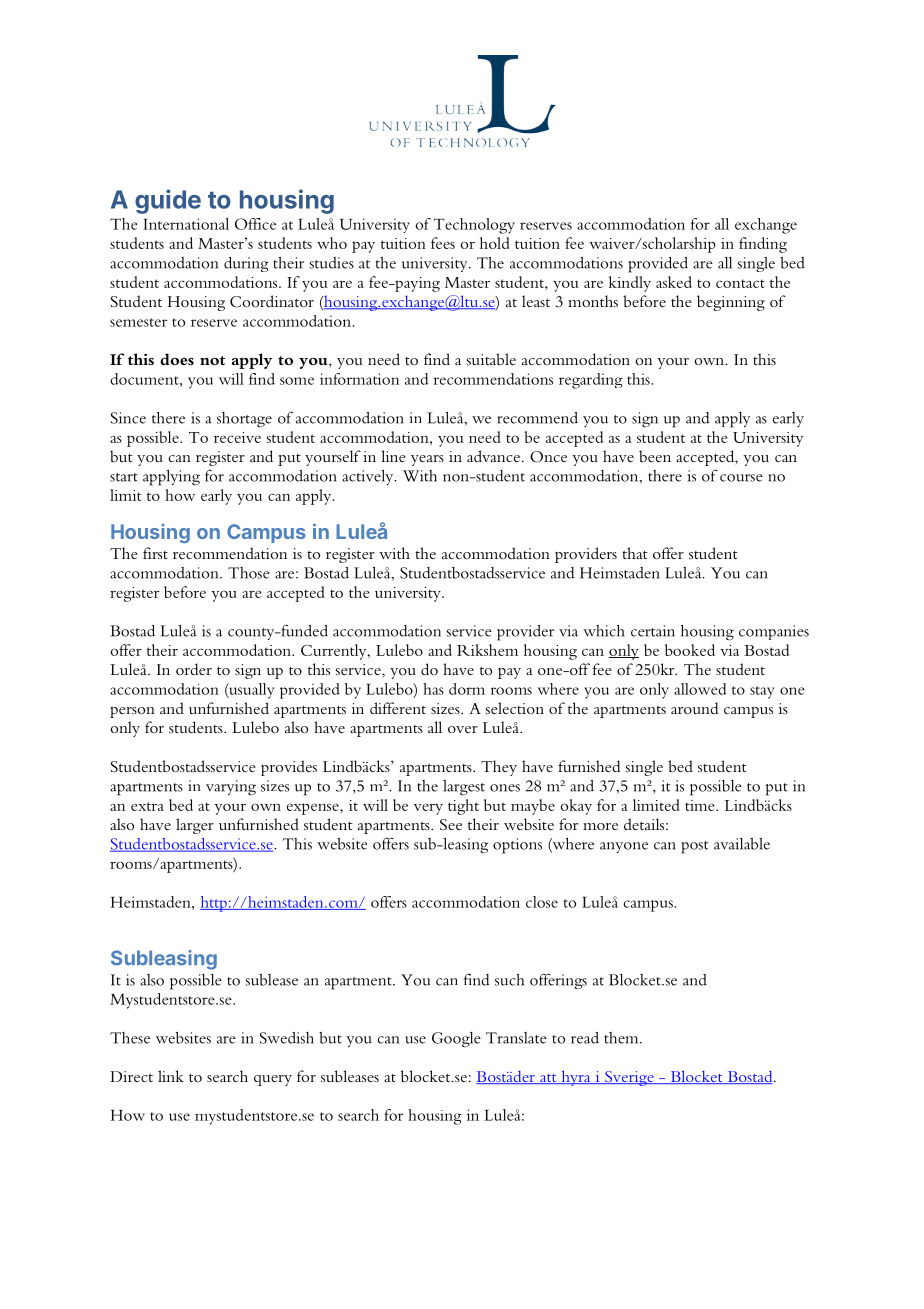 The height and width of the page is (1309, 924). Describe the element at coordinates (186, 224) in the page. I see `International` at that location.
